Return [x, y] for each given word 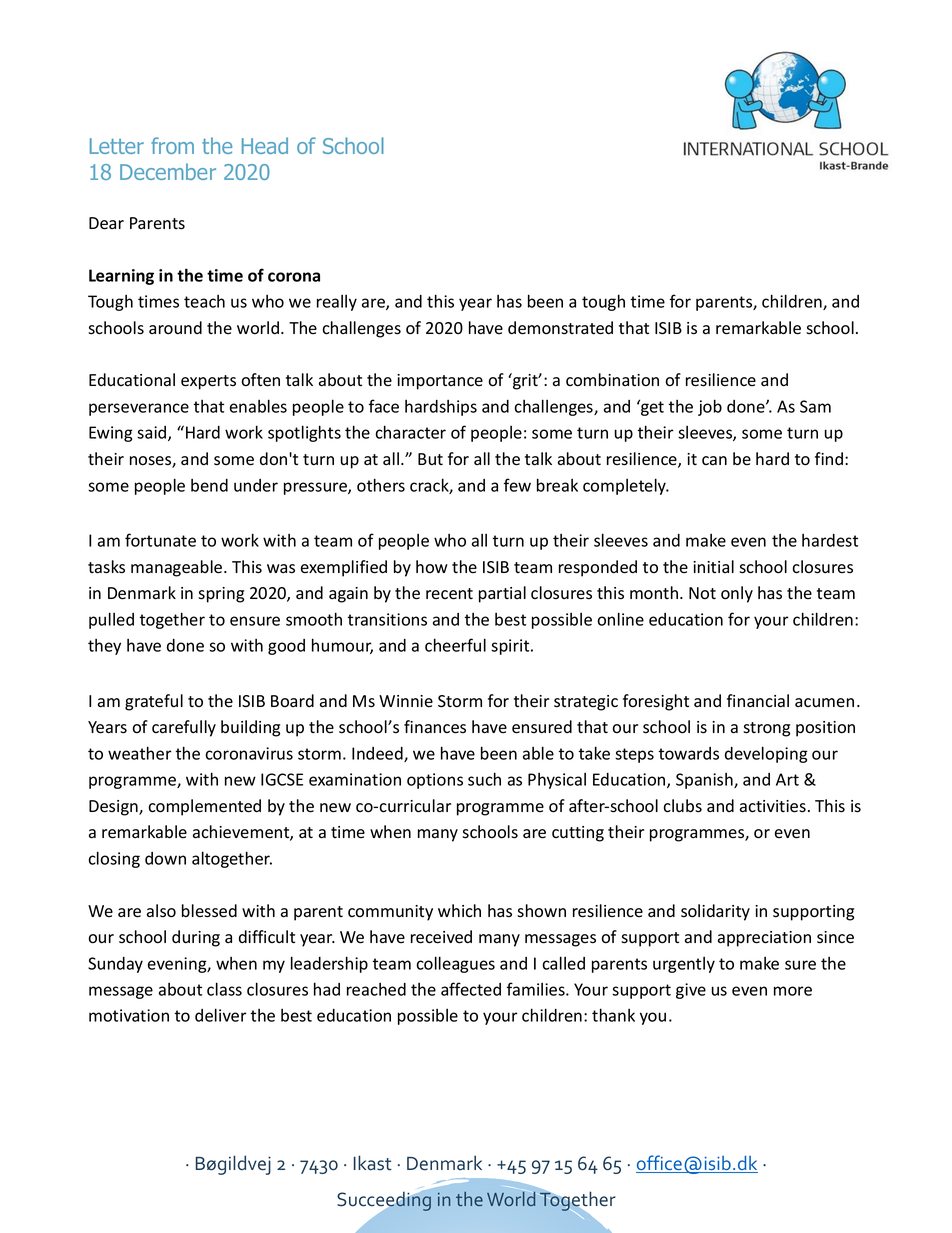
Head [265, 145]
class [224, 989]
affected [471, 989]
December [168, 171]
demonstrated [560, 328]
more [793, 991]
